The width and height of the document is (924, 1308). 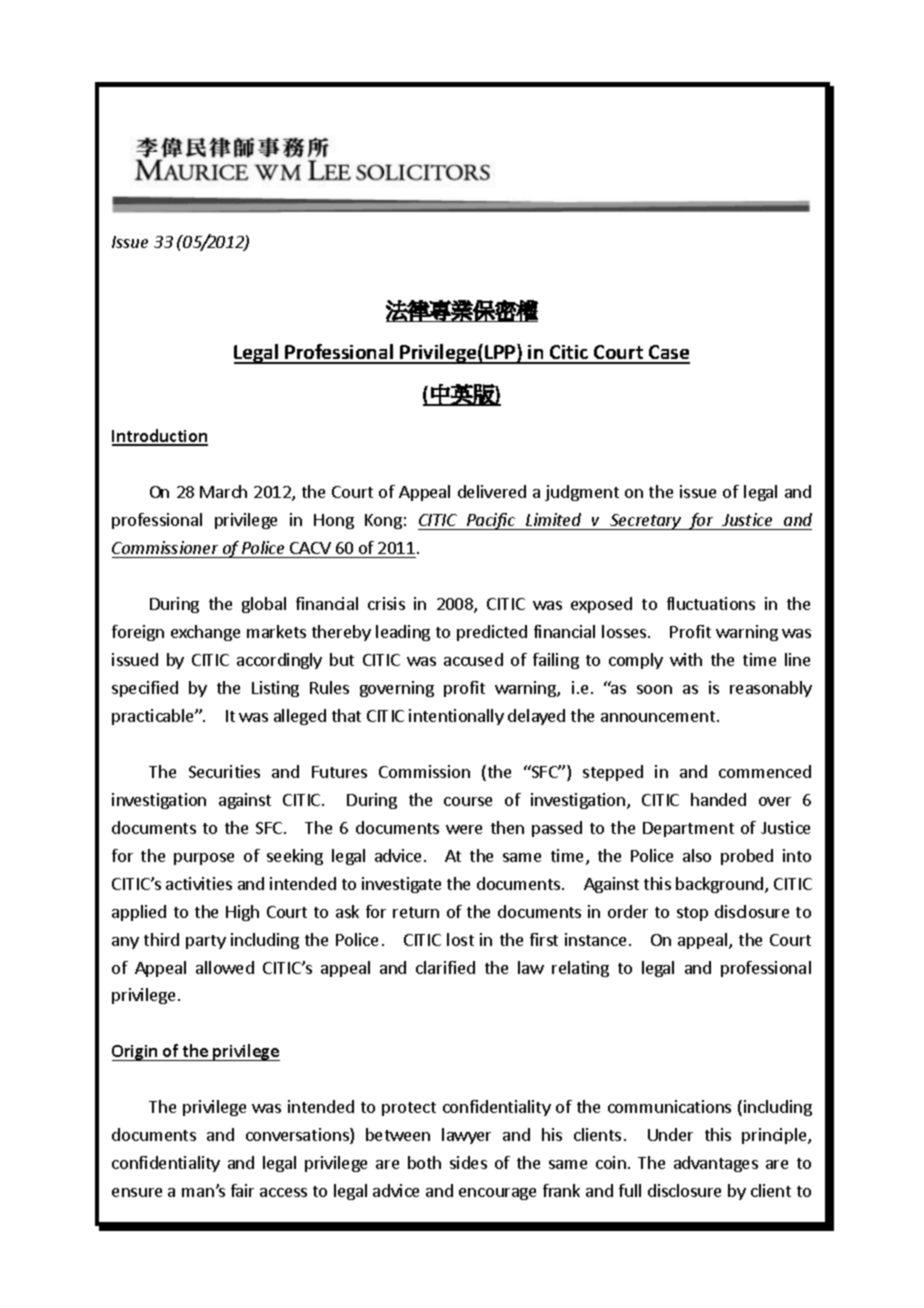 I want to click on fluctuations, so click(x=711, y=603).
